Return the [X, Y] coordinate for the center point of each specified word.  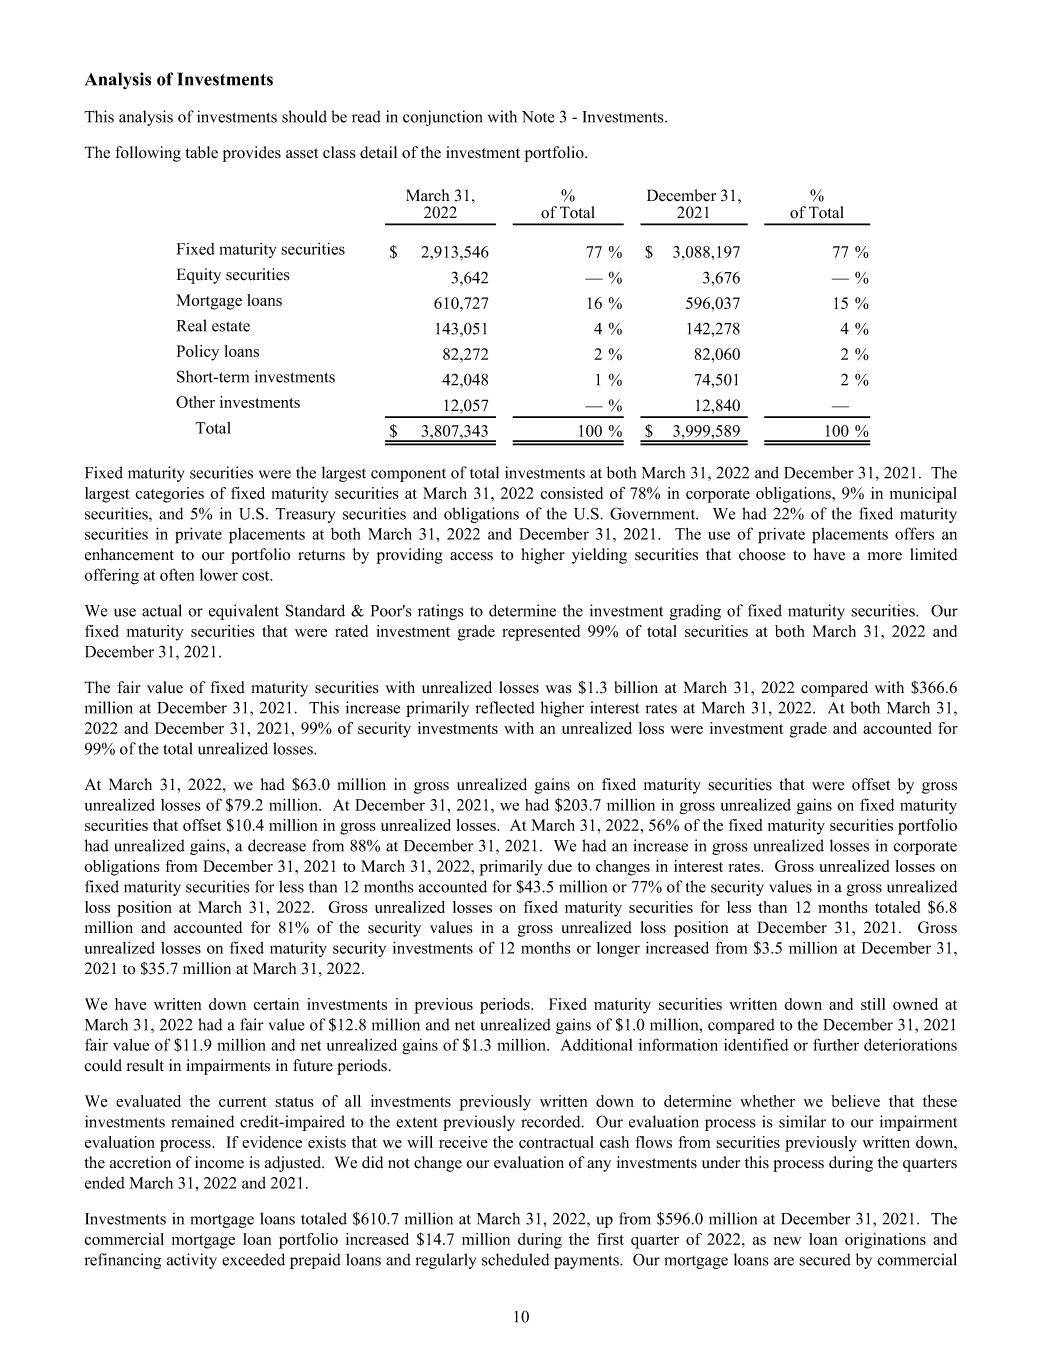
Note [538, 117]
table [201, 152]
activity [192, 1261]
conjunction [443, 118]
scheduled [515, 1259]
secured [825, 1259]
